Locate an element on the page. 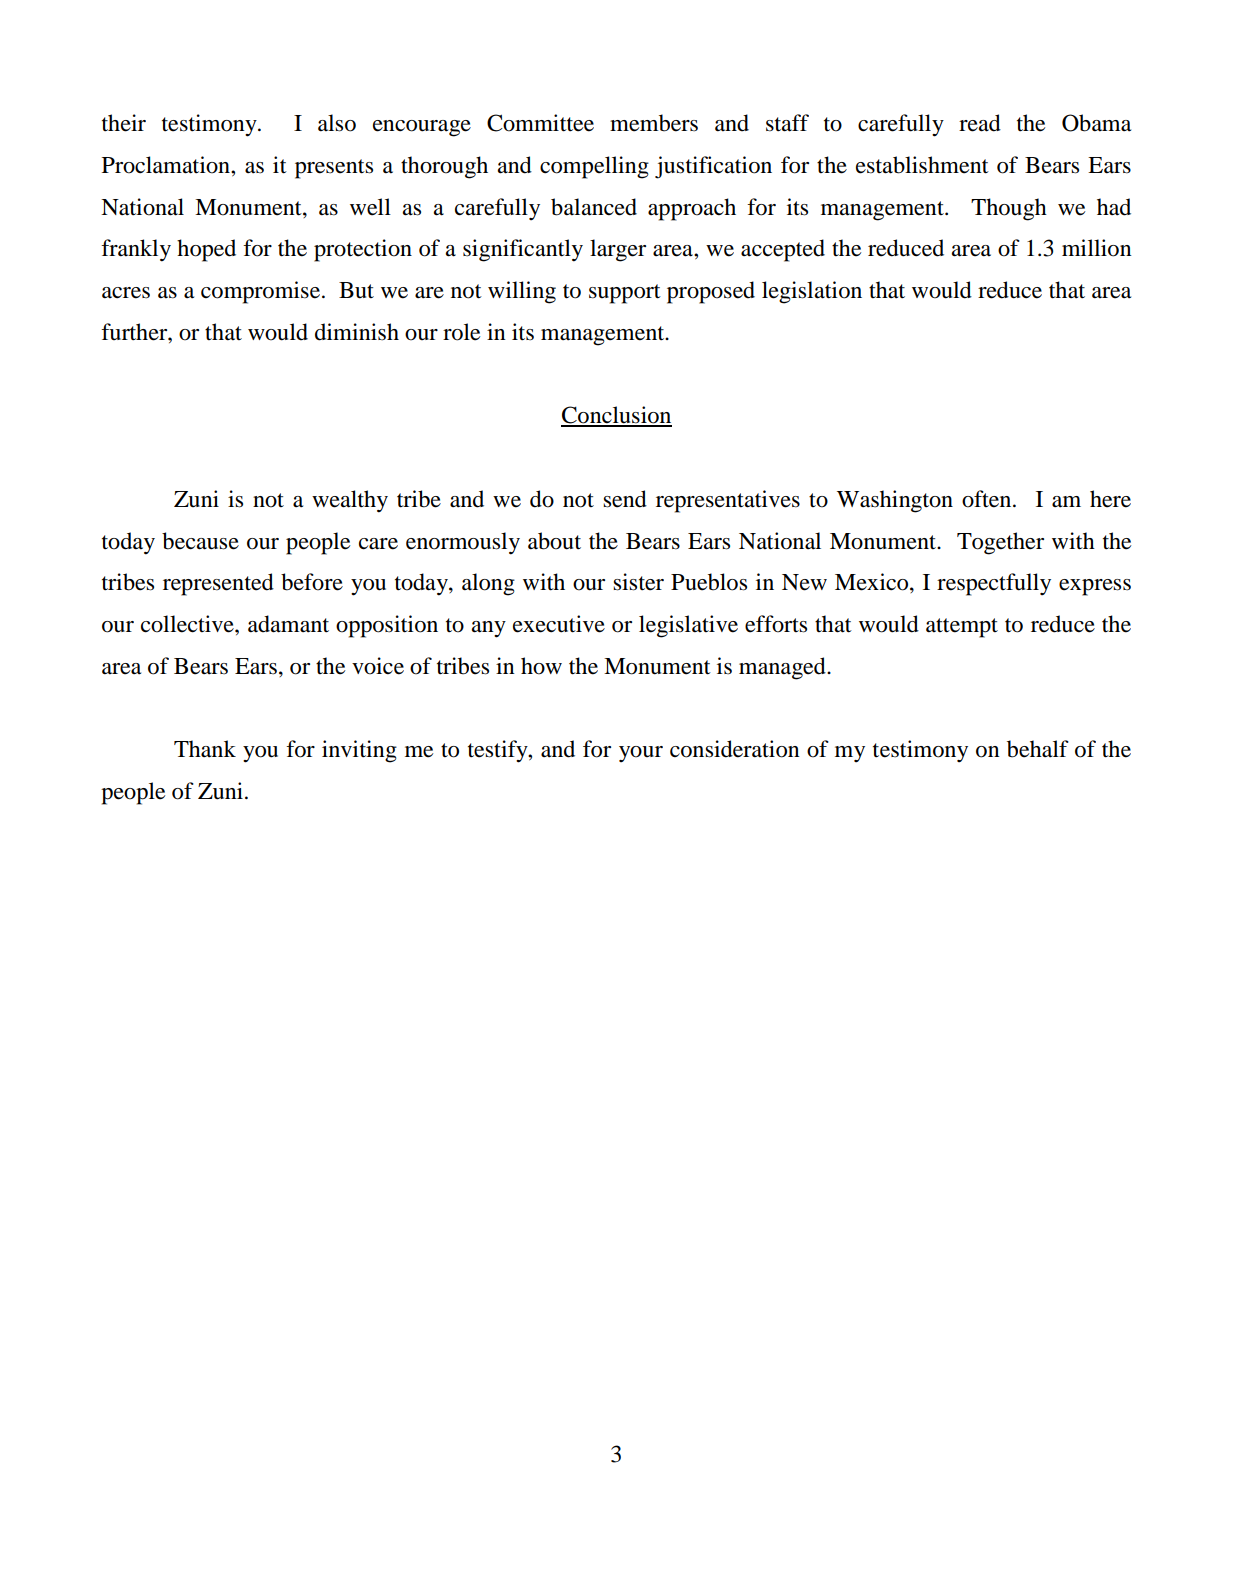  about is located at coordinates (554, 541).
